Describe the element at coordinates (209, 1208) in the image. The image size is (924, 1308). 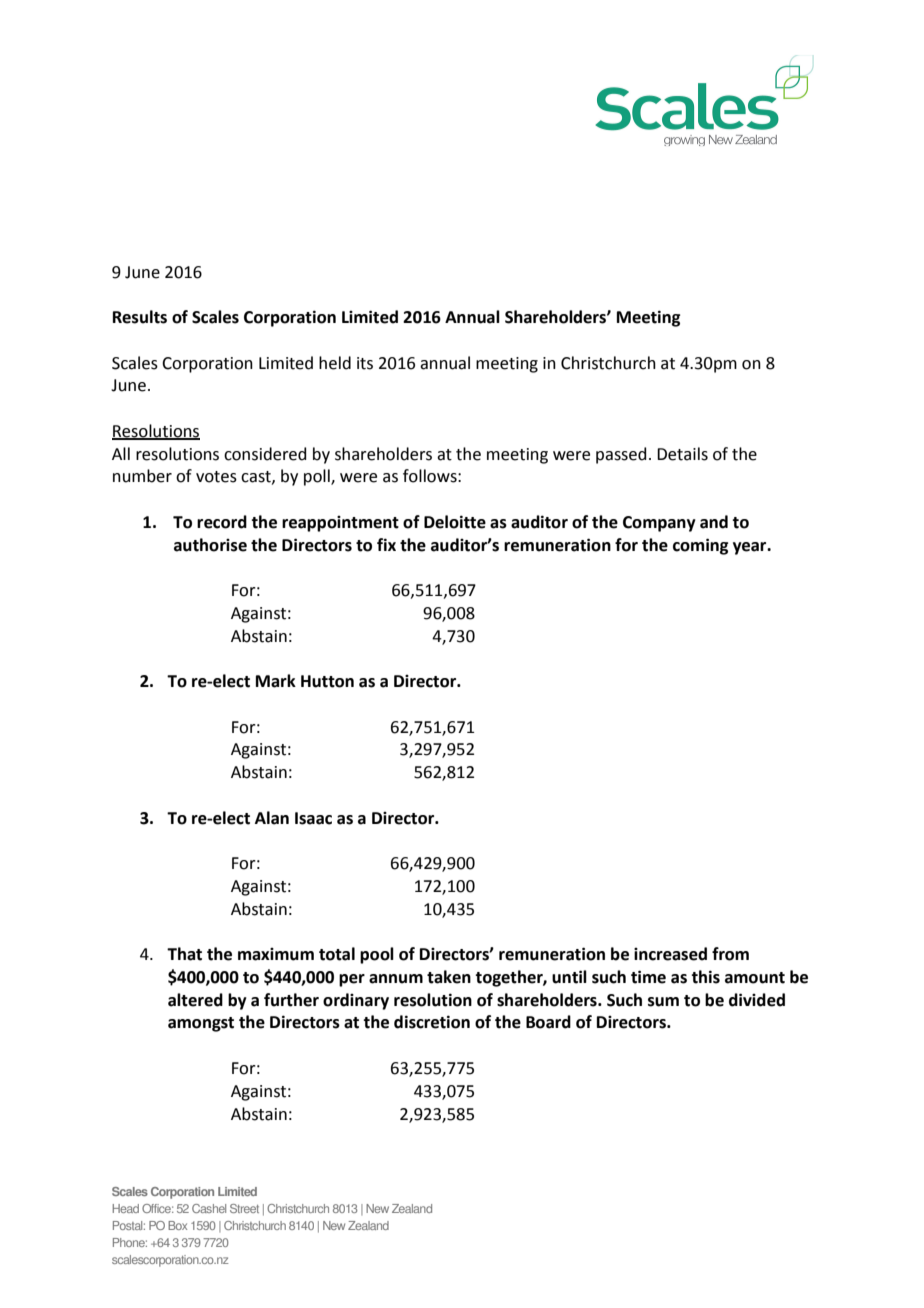
I see `Cashel` at that location.
